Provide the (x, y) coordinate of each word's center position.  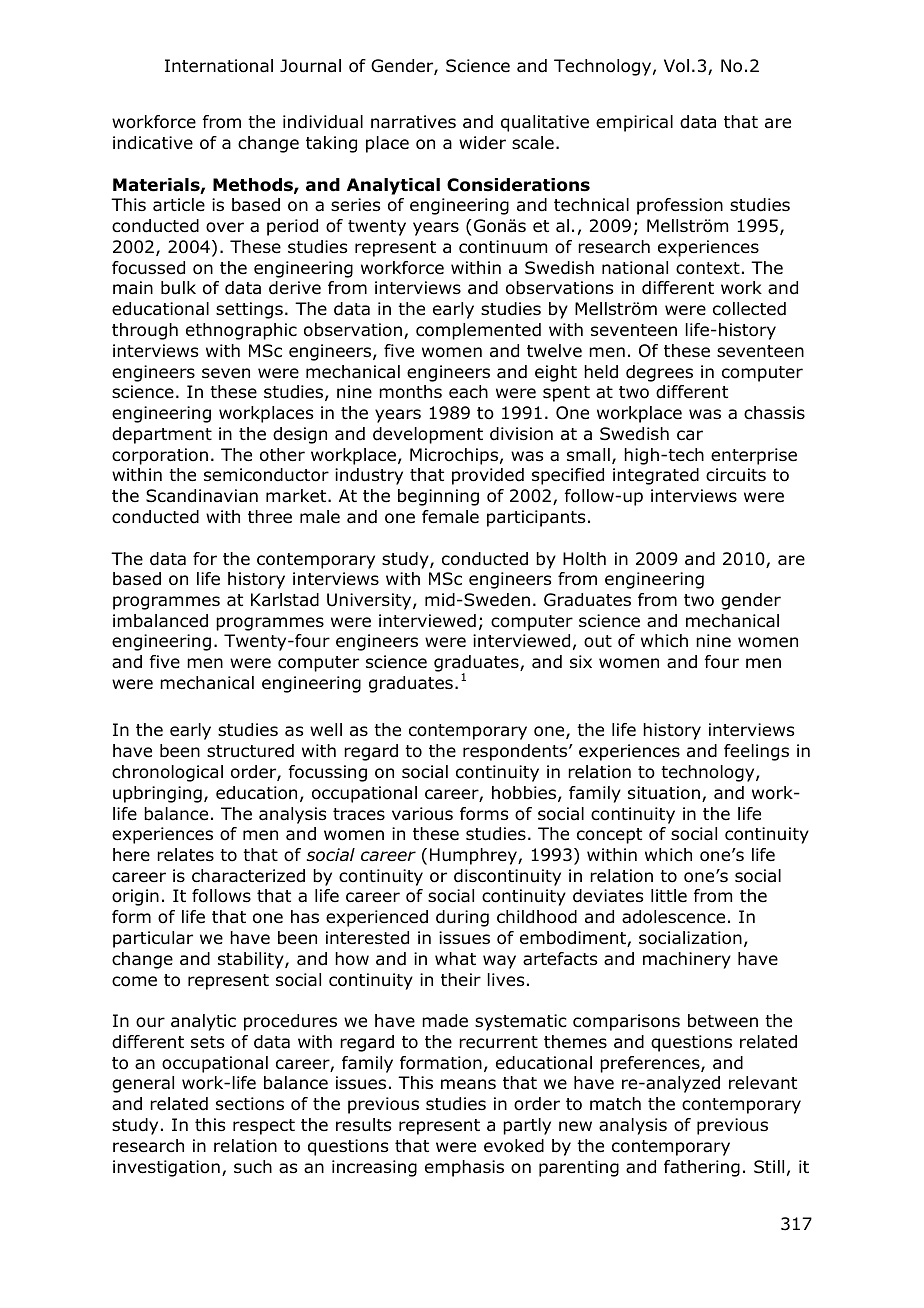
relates (185, 855)
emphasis (464, 1168)
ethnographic (241, 331)
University (370, 601)
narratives (413, 122)
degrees (659, 373)
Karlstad (285, 600)
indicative (153, 143)
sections (250, 1104)
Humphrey (474, 856)
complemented (478, 331)
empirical (634, 123)
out (598, 641)
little (669, 895)
